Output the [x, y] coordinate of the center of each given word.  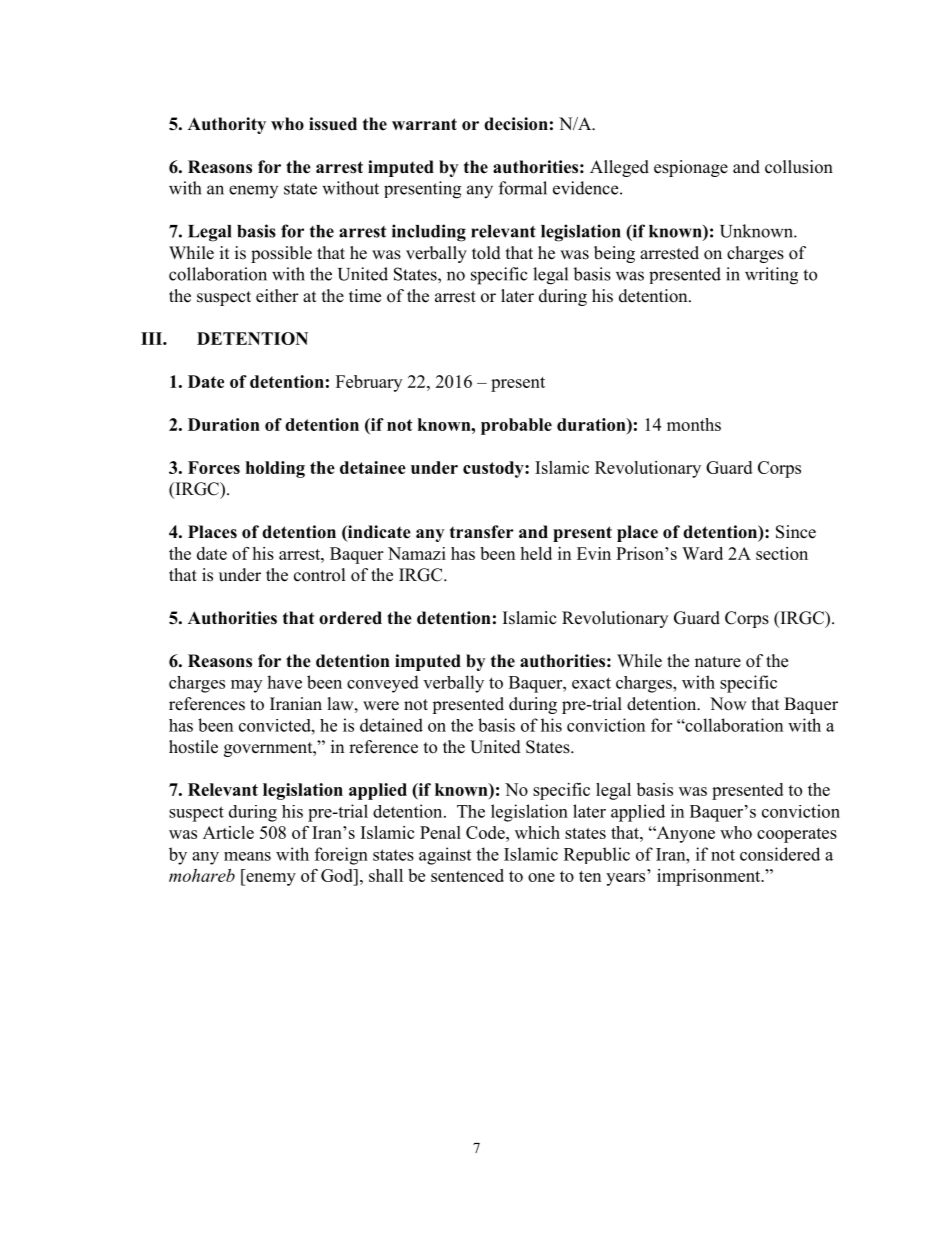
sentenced [467, 875]
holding [275, 469]
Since [796, 532]
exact [591, 683]
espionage [691, 168]
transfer [482, 532]
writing [771, 276]
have [284, 682]
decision [516, 124]
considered [780, 854]
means [247, 856]
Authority [227, 125]
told [486, 253]
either [277, 296]
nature [718, 662]
